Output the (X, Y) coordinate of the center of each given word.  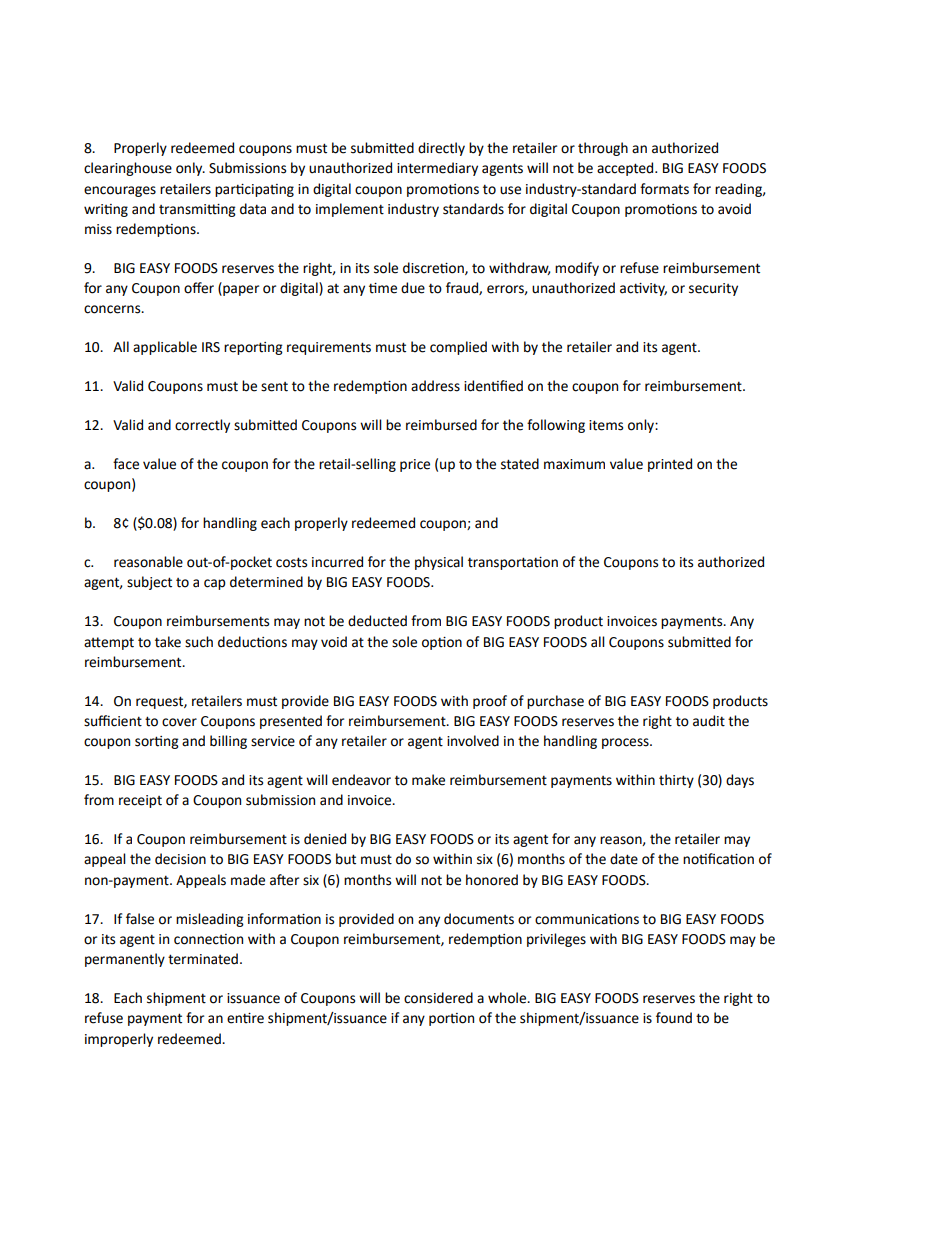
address (435, 386)
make (428, 780)
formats (664, 189)
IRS (211, 347)
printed (670, 465)
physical (439, 563)
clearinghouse (128, 169)
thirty (676, 781)
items (606, 425)
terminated (203, 959)
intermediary (437, 169)
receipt (140, 801)
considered (438, 998)
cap (215, 584)
